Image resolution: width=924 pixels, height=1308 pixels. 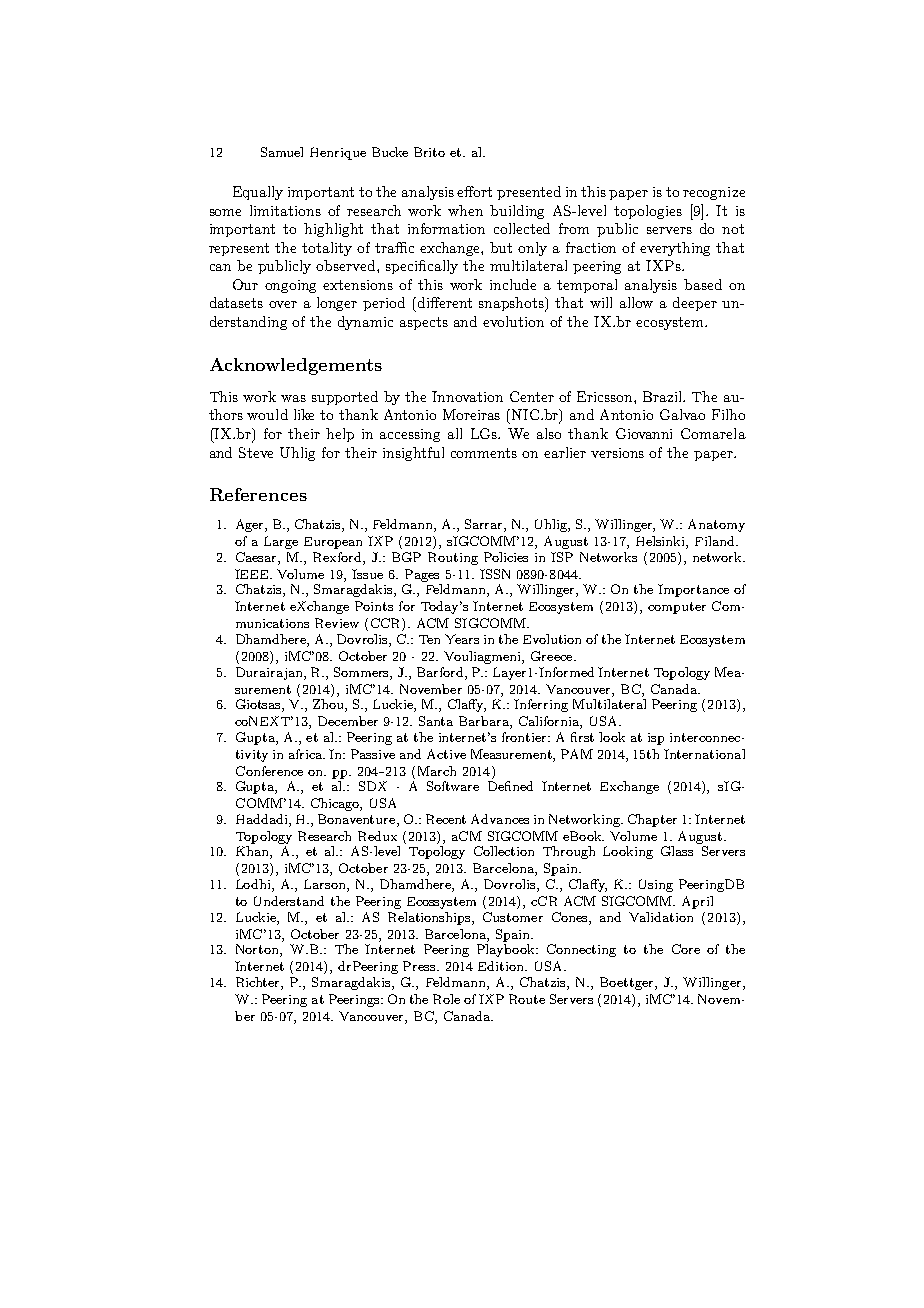 What do you see at coordinates (693, 590) in the document?
I see `Importance` at bounding box center [693, 590].
